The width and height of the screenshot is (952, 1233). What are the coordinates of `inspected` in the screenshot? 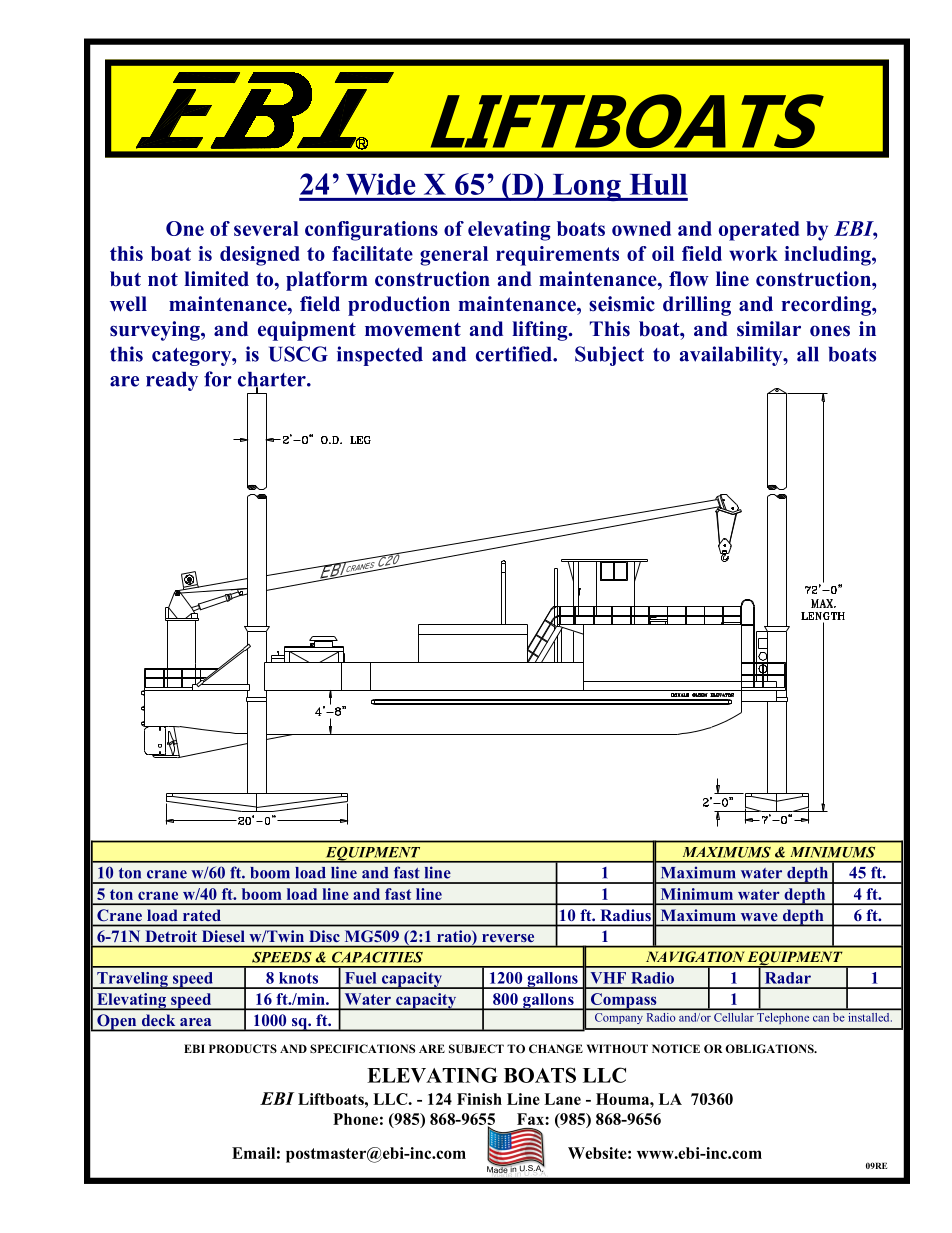 It's located at (380, 356).
